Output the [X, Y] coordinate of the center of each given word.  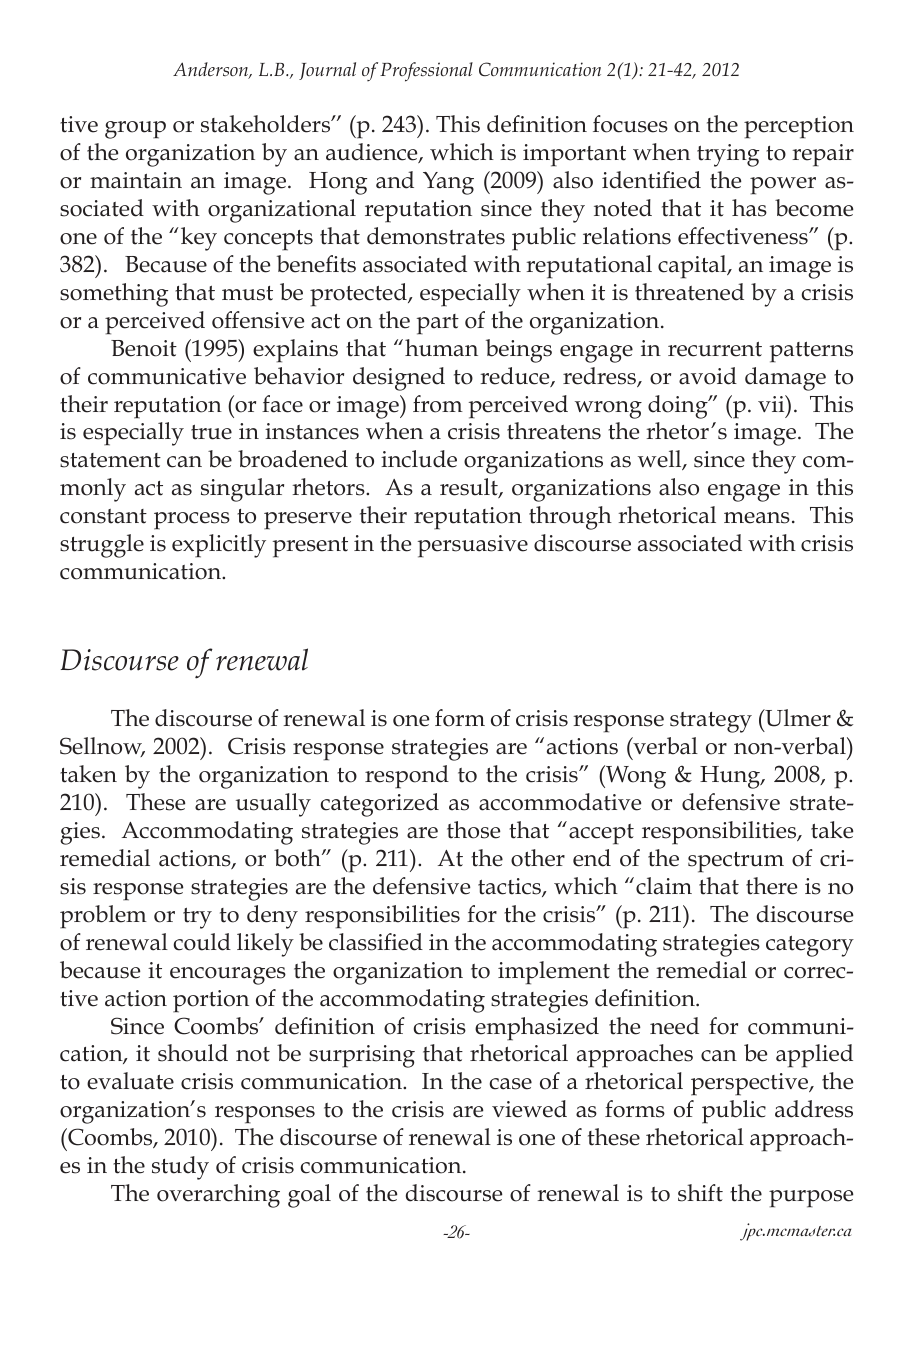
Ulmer [797, 718]
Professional [426, 72]
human [441, 348]
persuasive [473, 546]
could [202, 942]
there [771, 886]
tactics [510, 887]
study [180, 1168]
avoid [708, 376]
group [135, 130]
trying [728, 155]
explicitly [219, 546]
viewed [529, 1109]
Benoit [144, 348]
